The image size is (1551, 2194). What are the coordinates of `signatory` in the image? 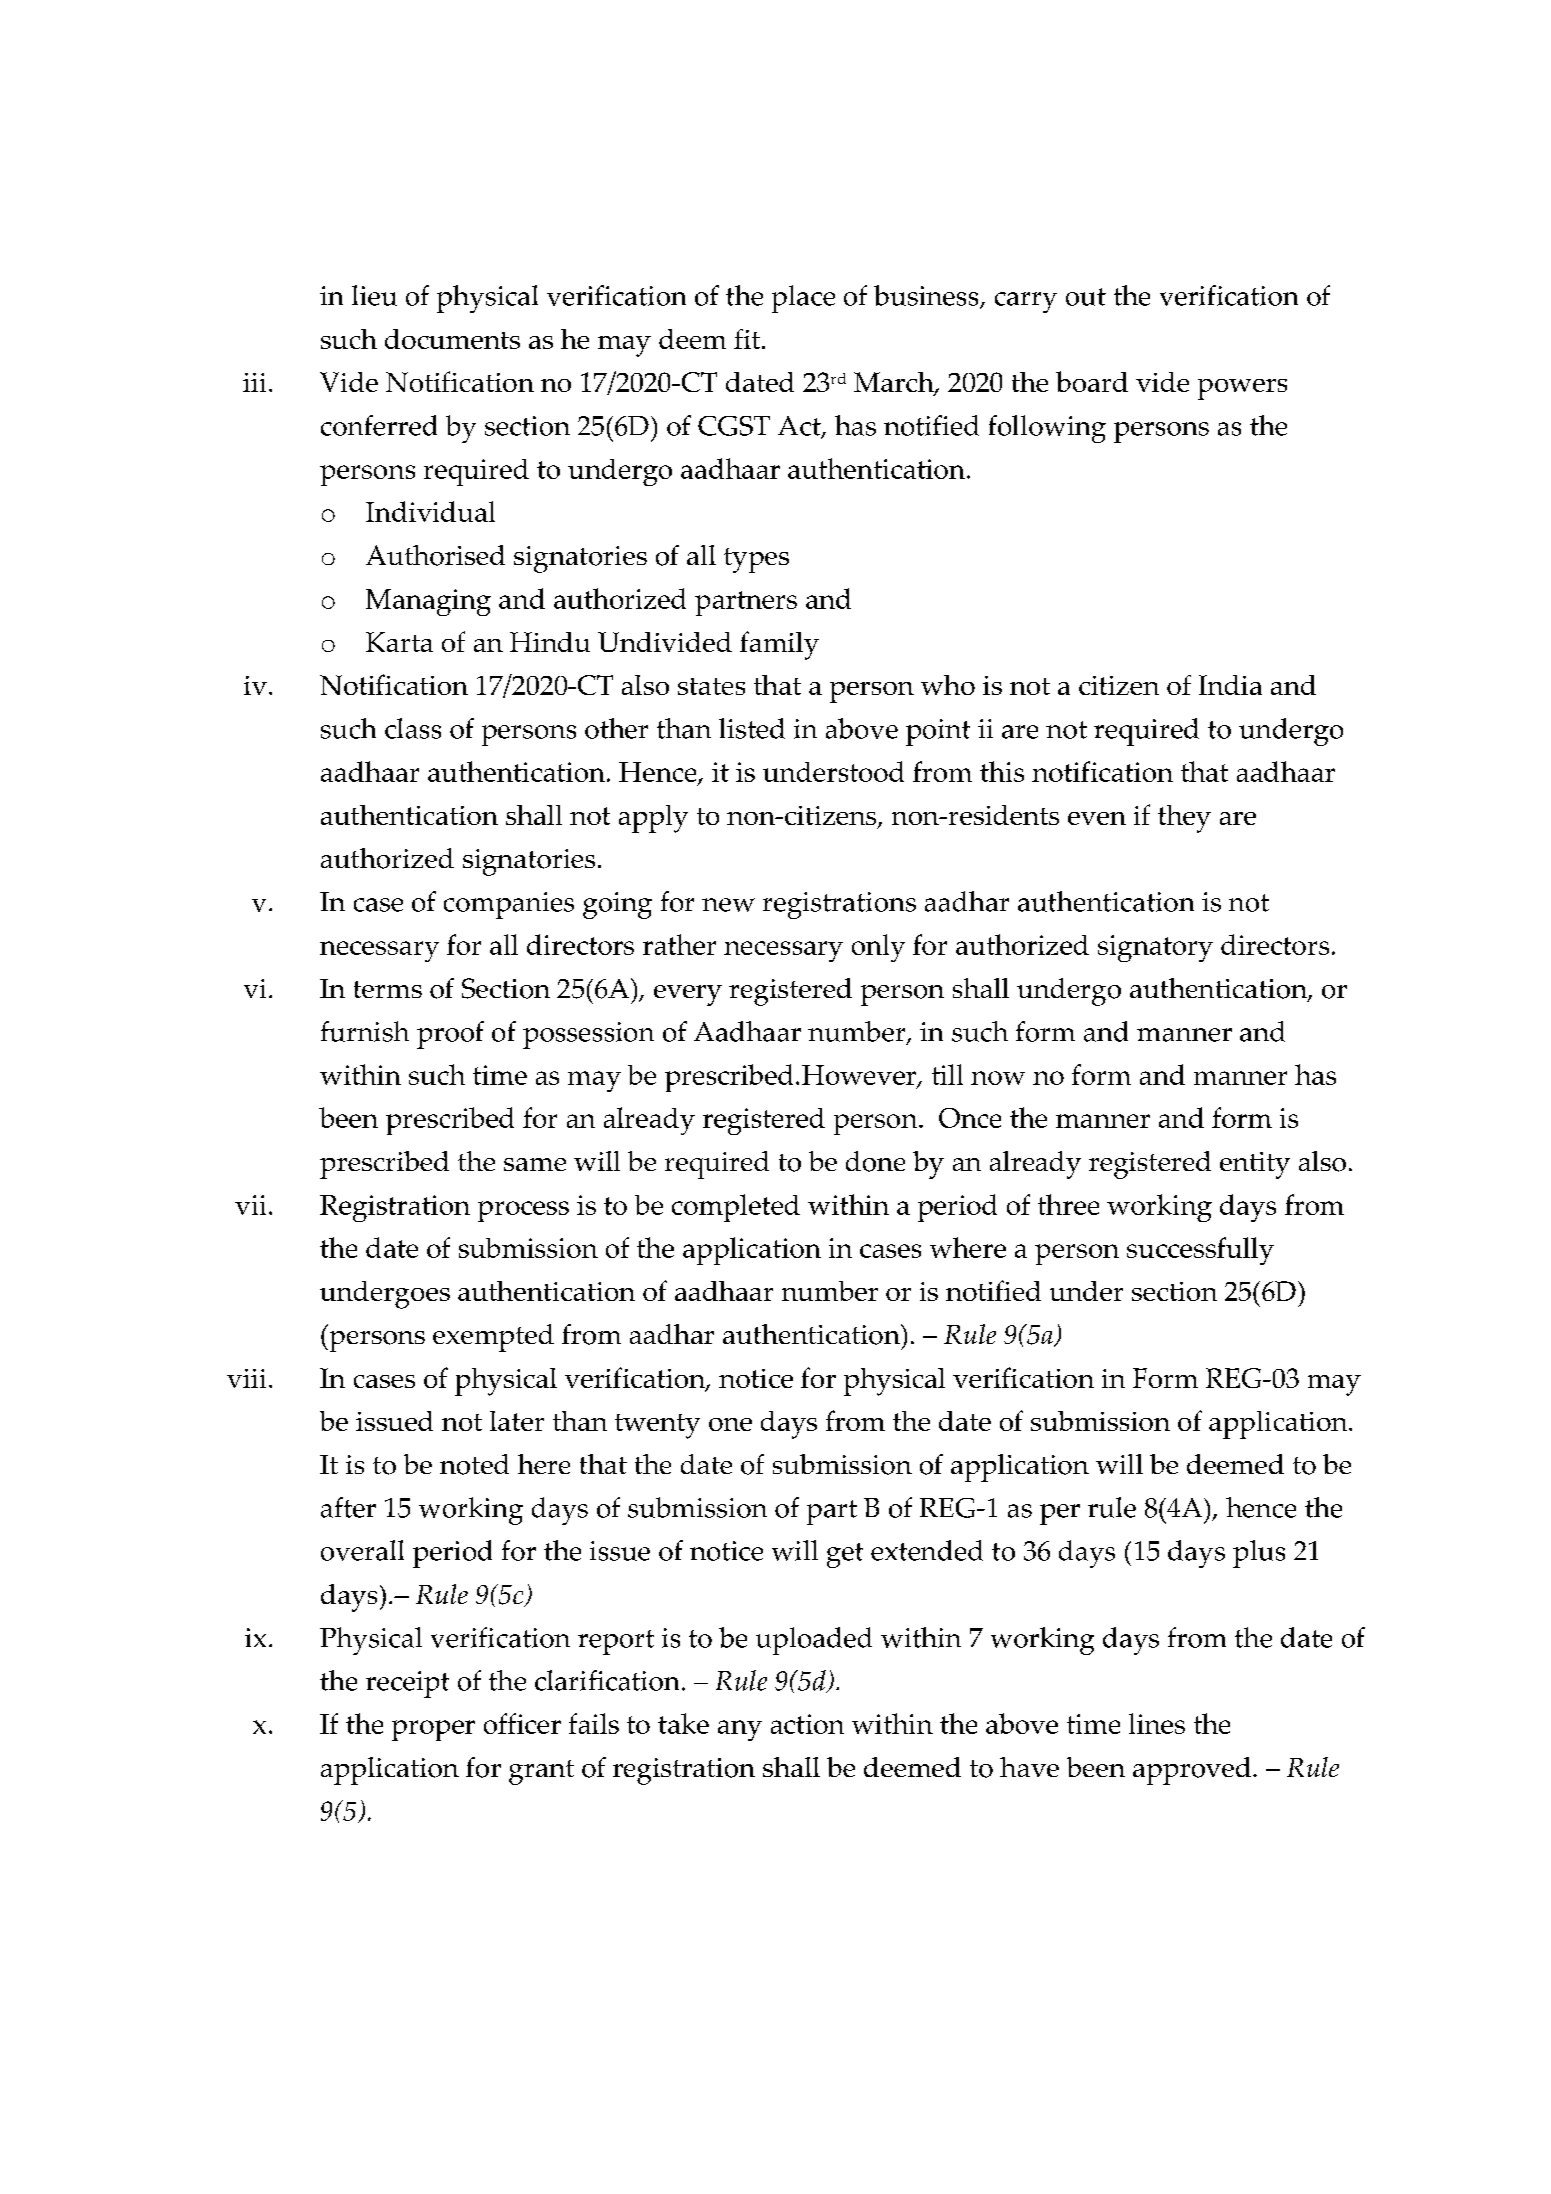 It's located at (1155, 948).
